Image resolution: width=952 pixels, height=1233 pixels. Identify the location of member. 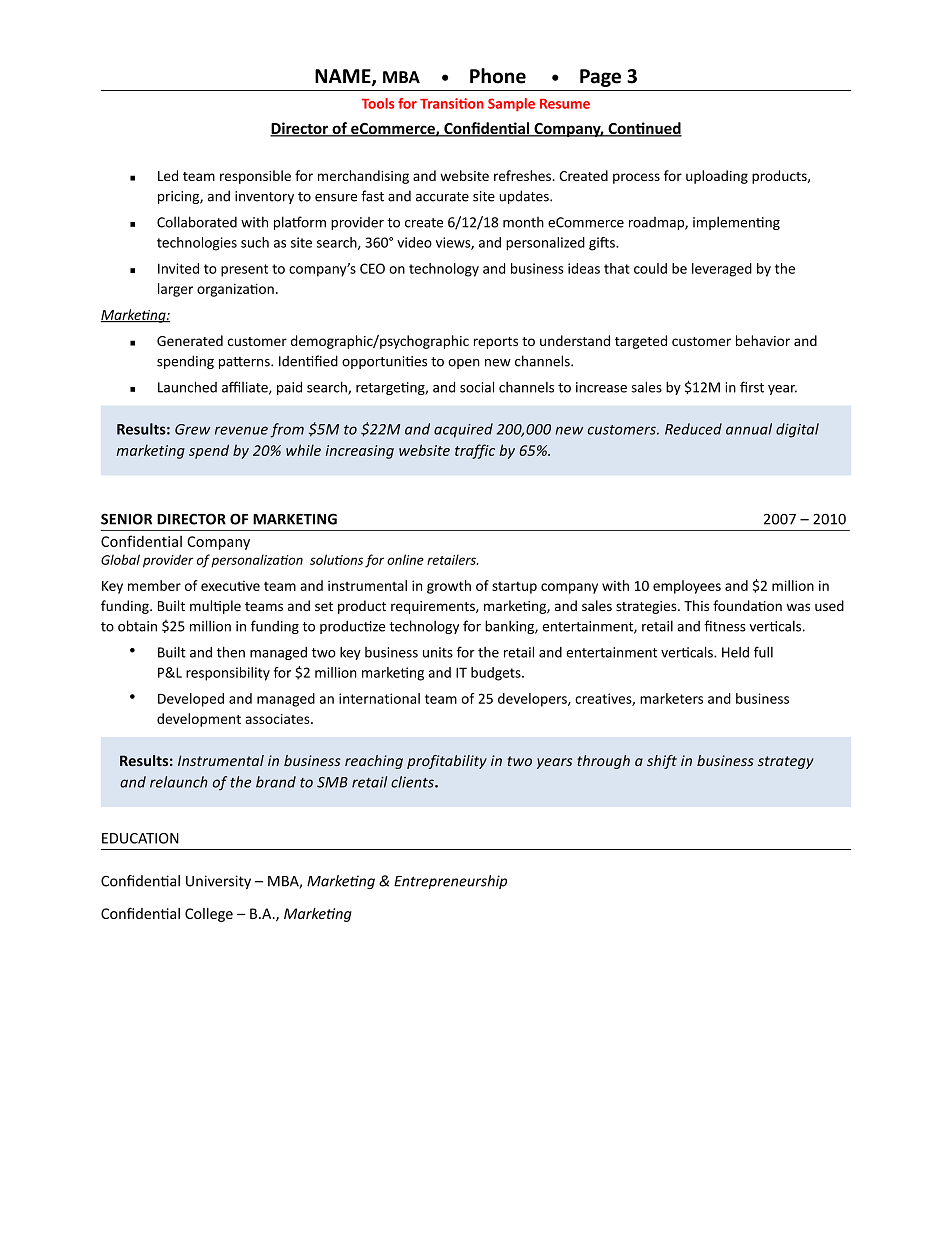
(154, 585).
